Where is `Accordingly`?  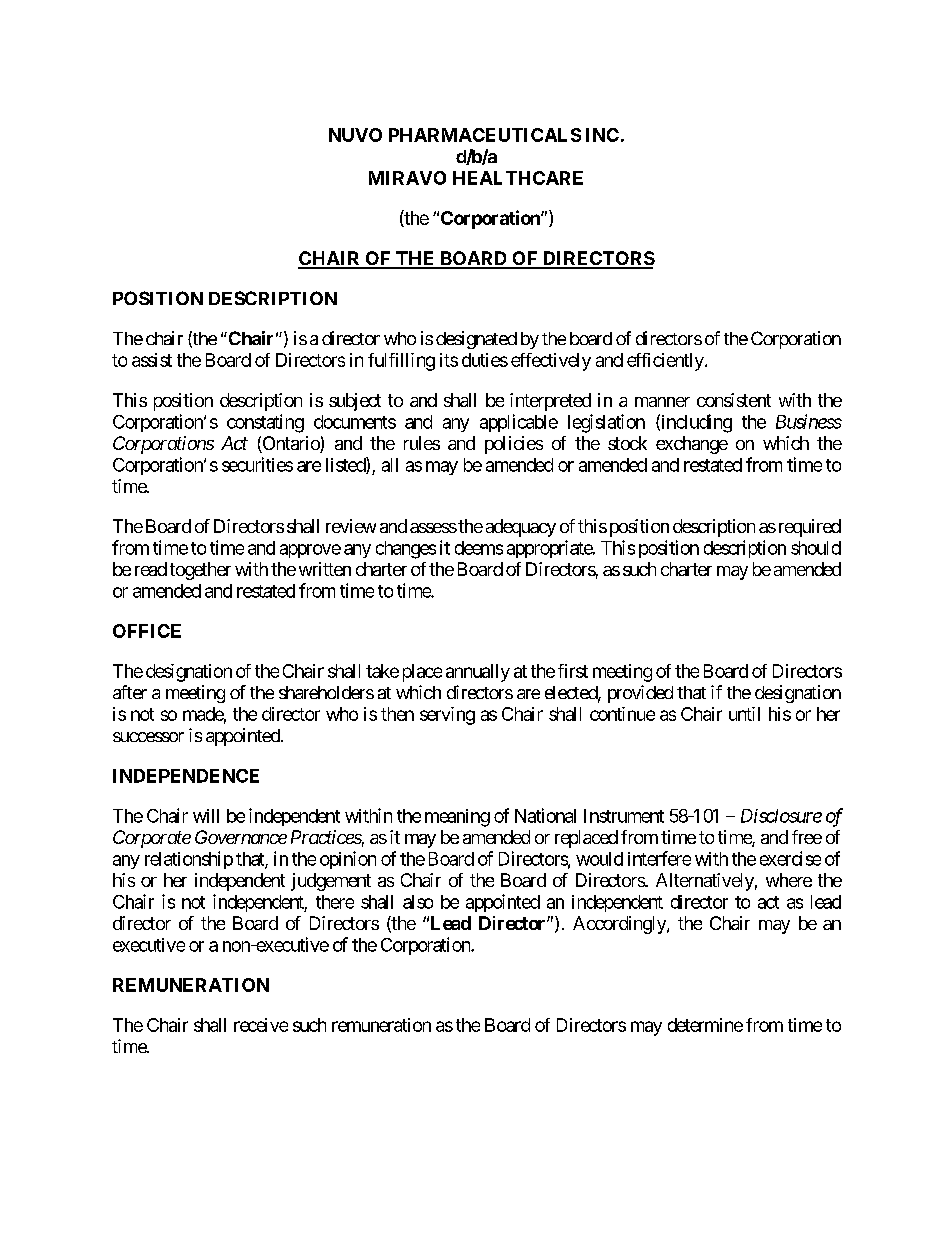 Accordingly is located at coordinates (620, 925).
